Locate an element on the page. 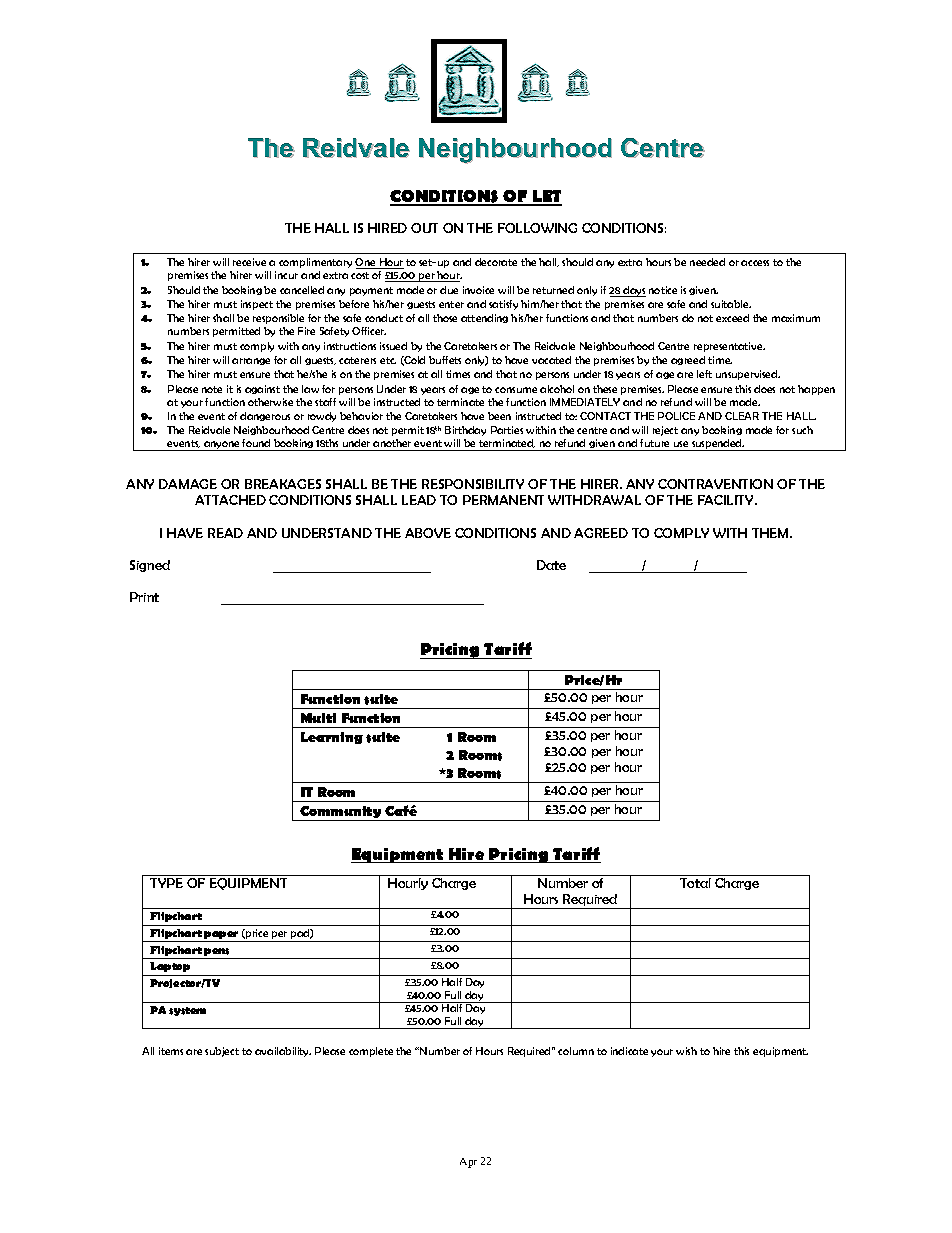 The height and width of the image is (1233, 952). subject is located at coordinates (222, 1052).
